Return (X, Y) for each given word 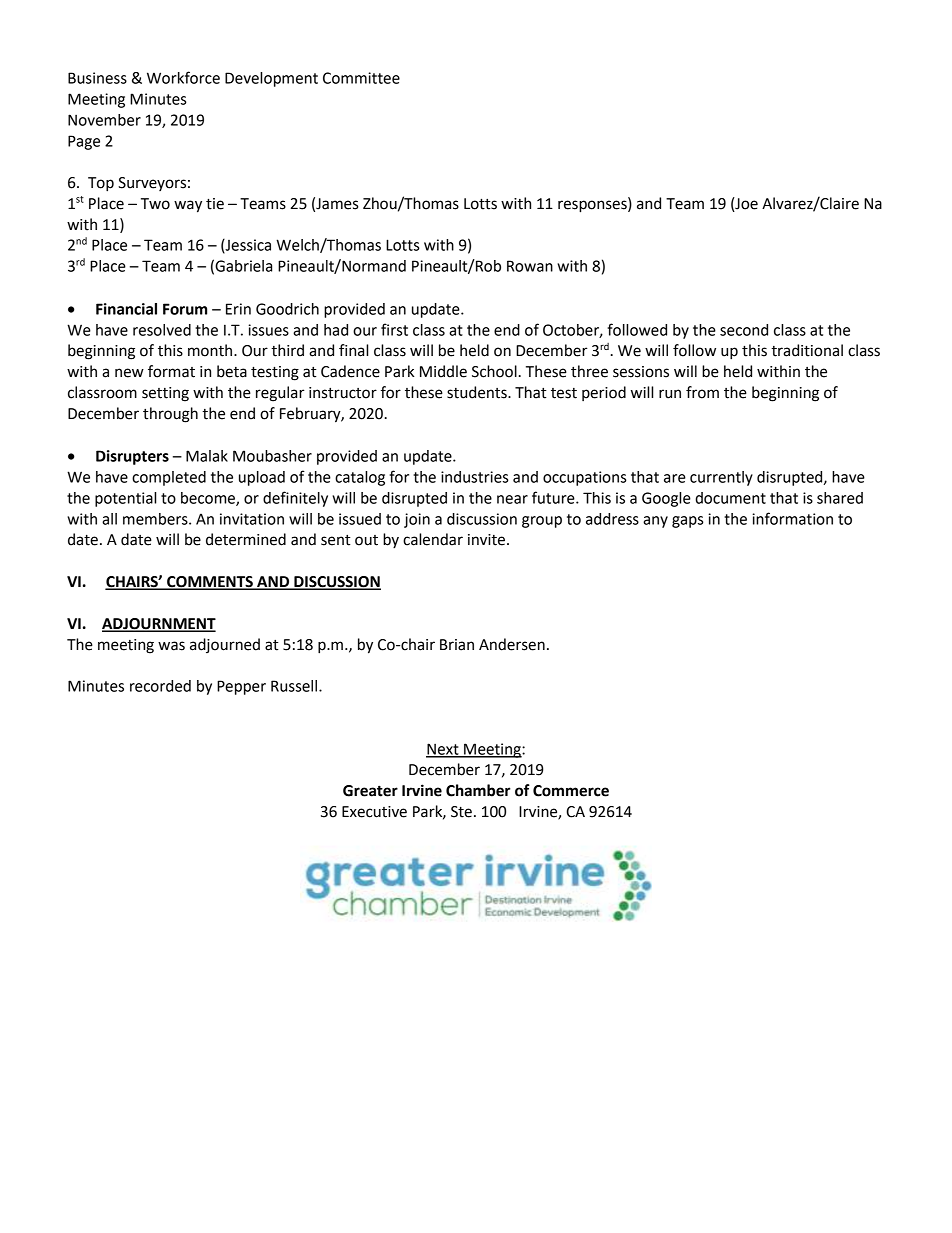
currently (721, 478)
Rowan (530, 266)
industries (474, 477)
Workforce (183, 77)
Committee (361, 78)
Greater (370, 791)
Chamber (478, 790)
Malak (207, 456)
